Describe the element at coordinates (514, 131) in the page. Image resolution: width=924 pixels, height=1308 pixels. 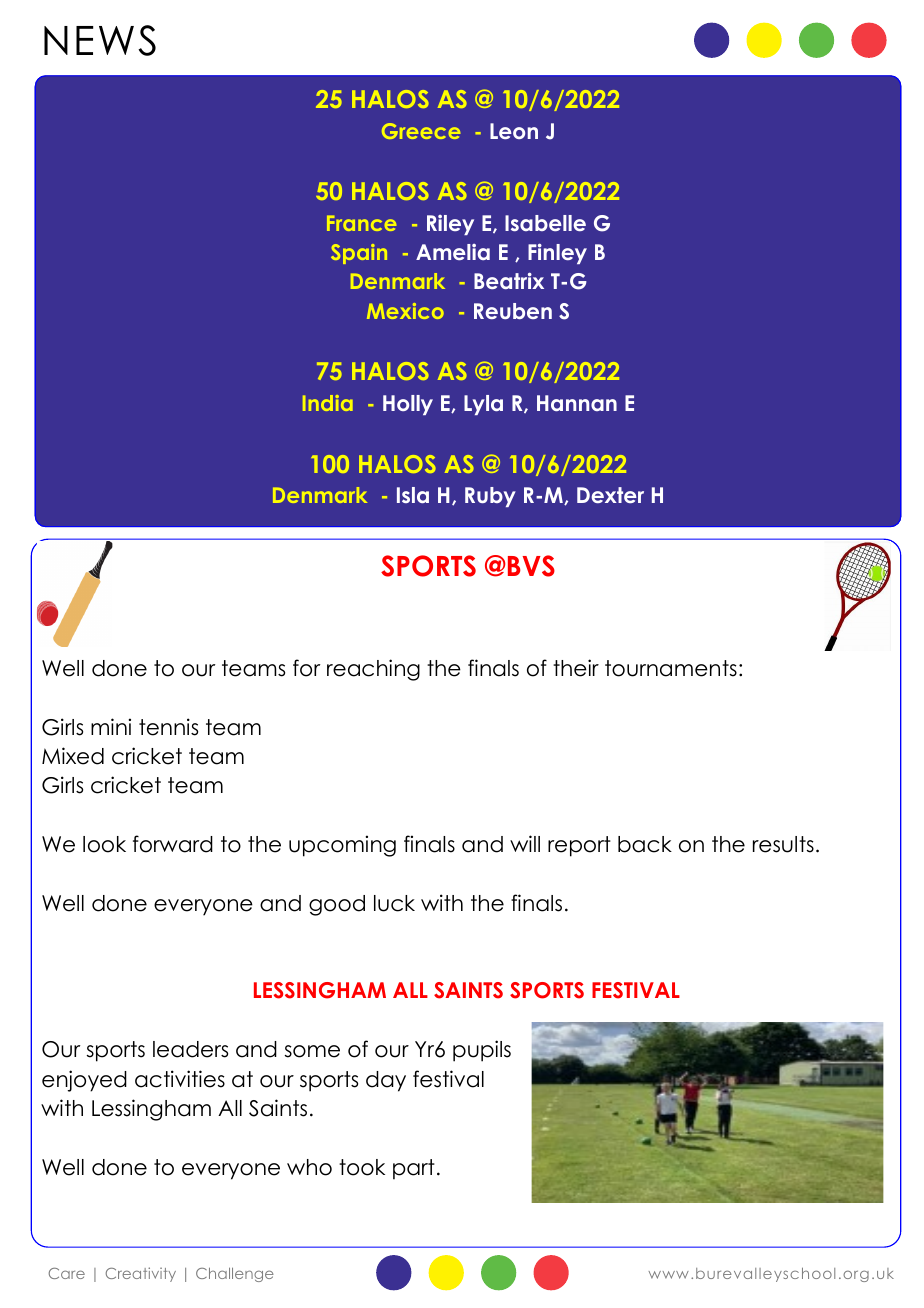
I see `Leon` at that location.
